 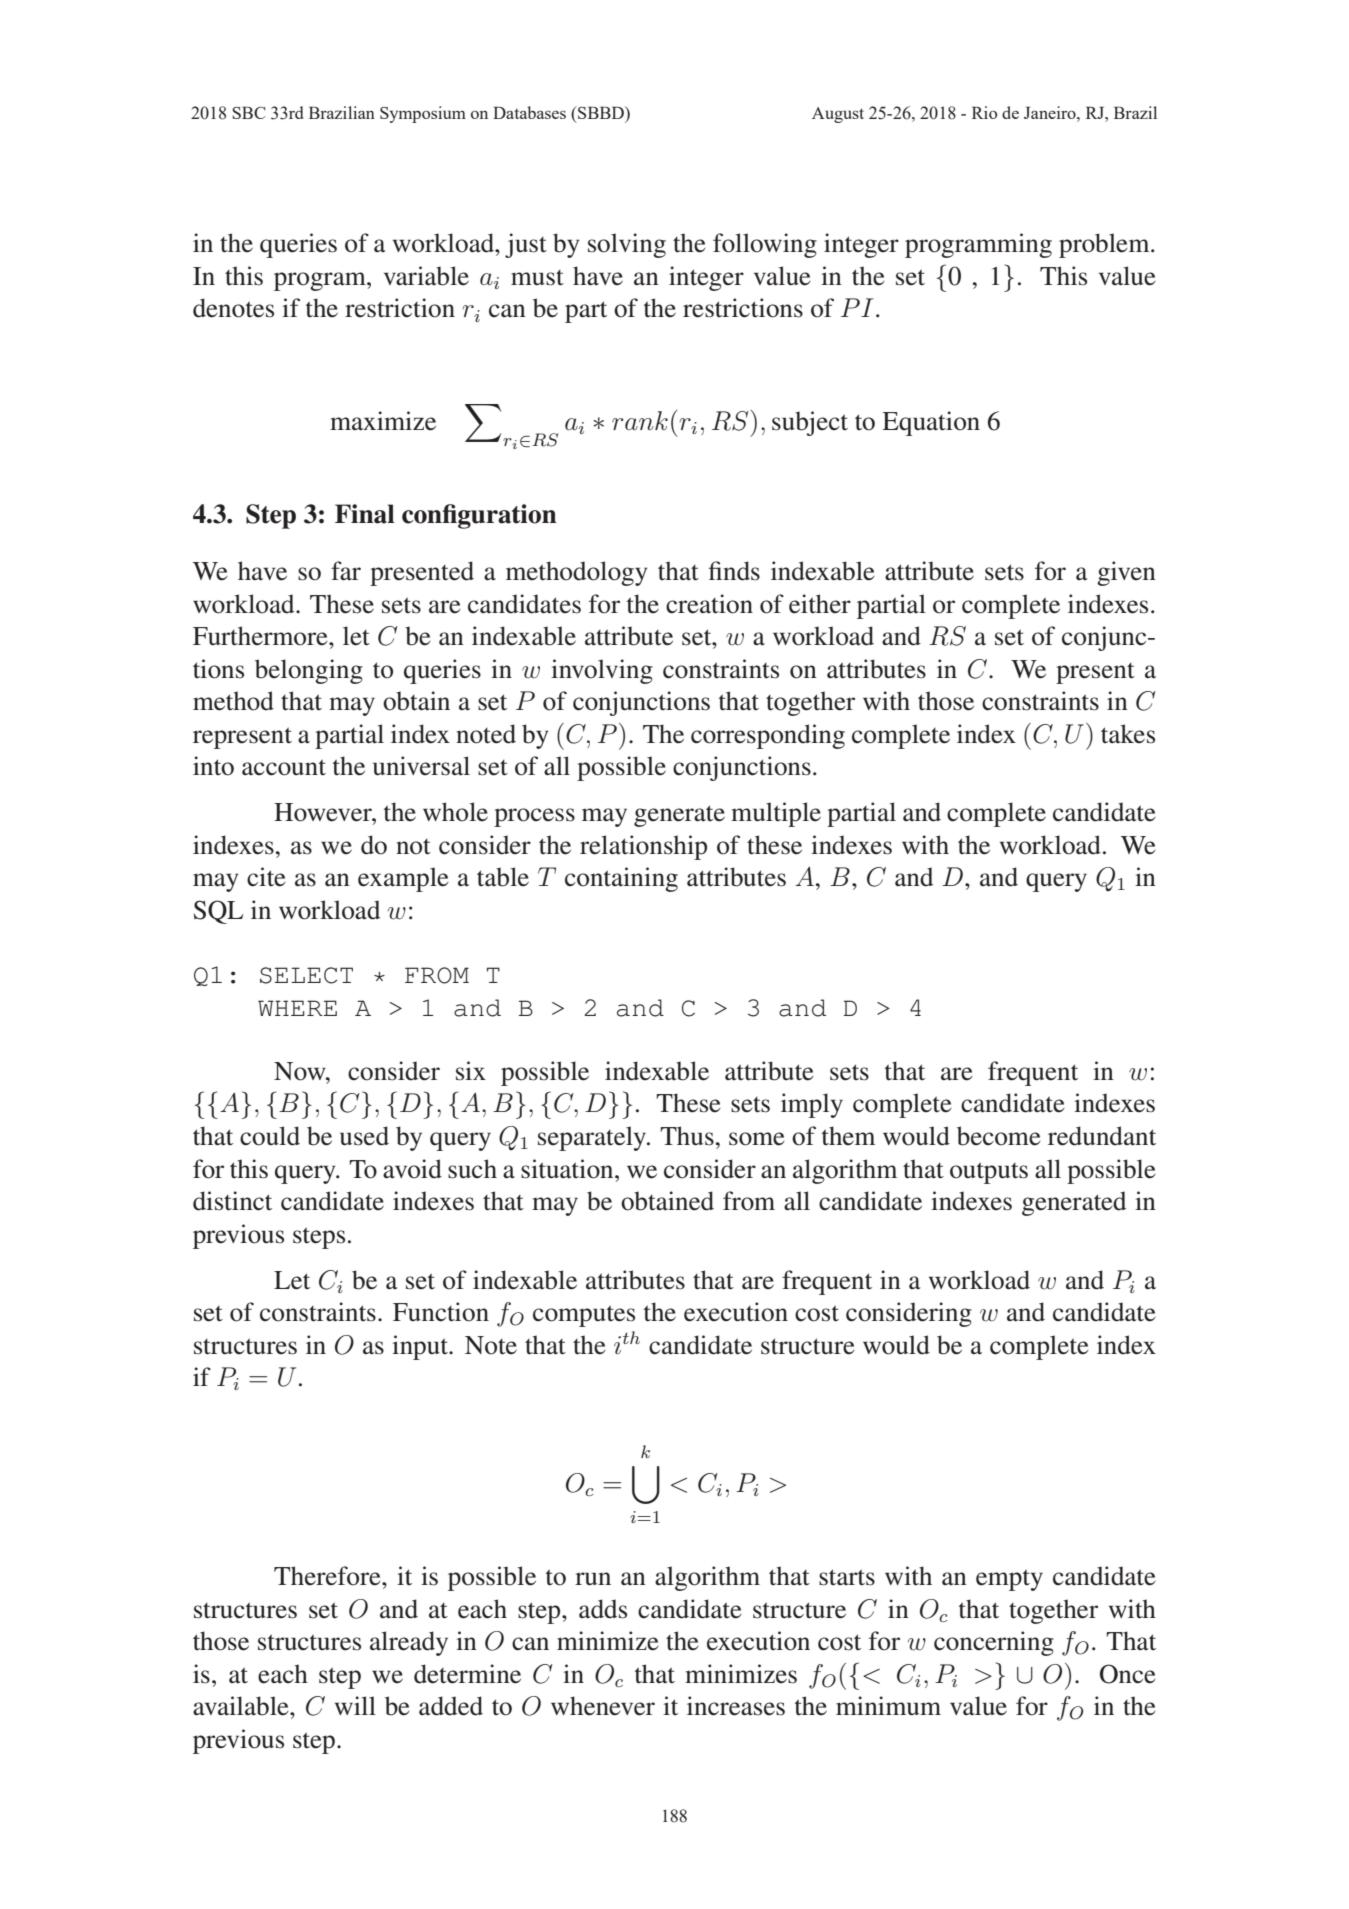 I want to click on Janeiro, so click(x=1051, y=112).
